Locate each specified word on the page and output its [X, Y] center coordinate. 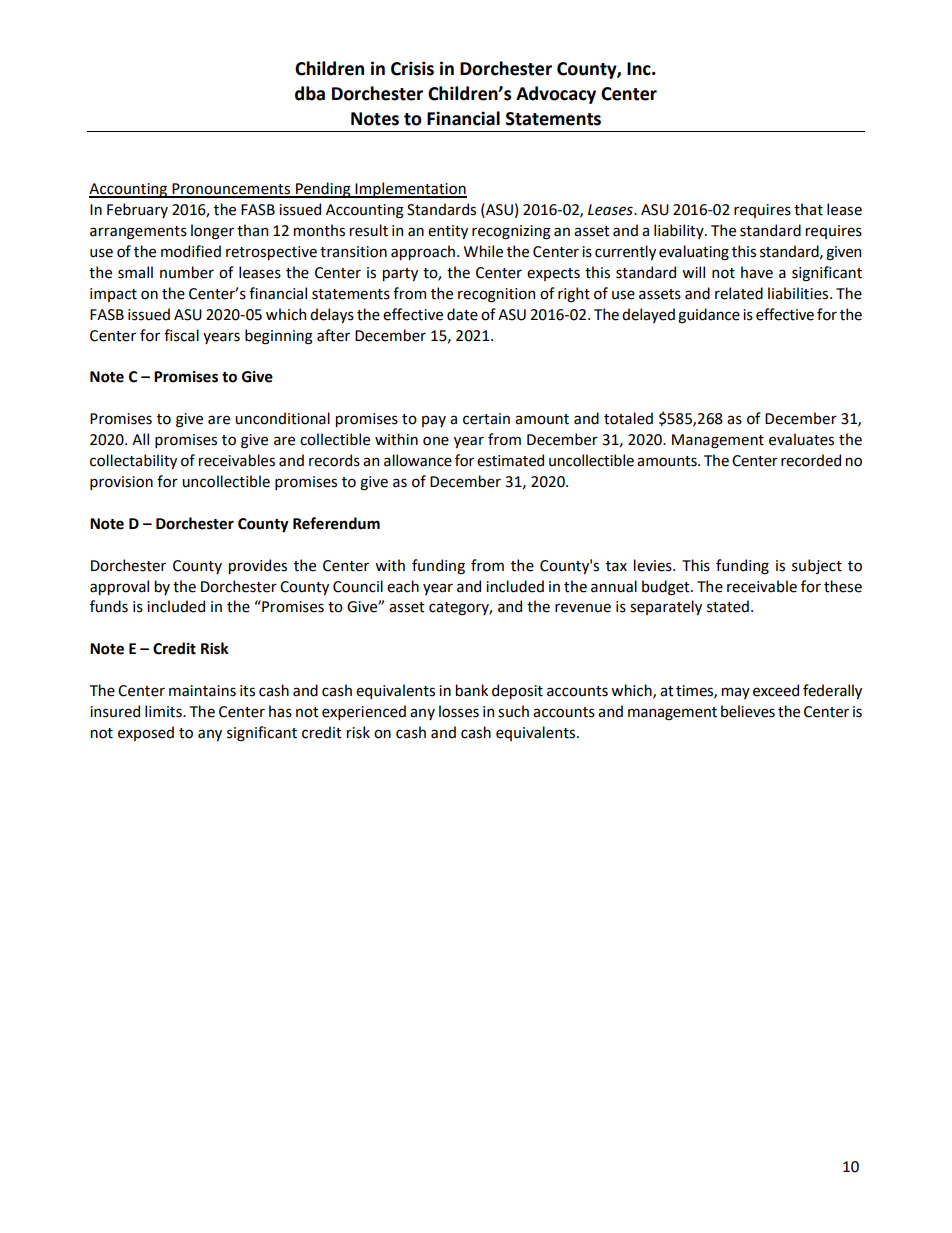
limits [164, 711]
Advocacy [556, 95]
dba [310, 93]
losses [459, 711]
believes [748, 711]
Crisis [412, 68]
